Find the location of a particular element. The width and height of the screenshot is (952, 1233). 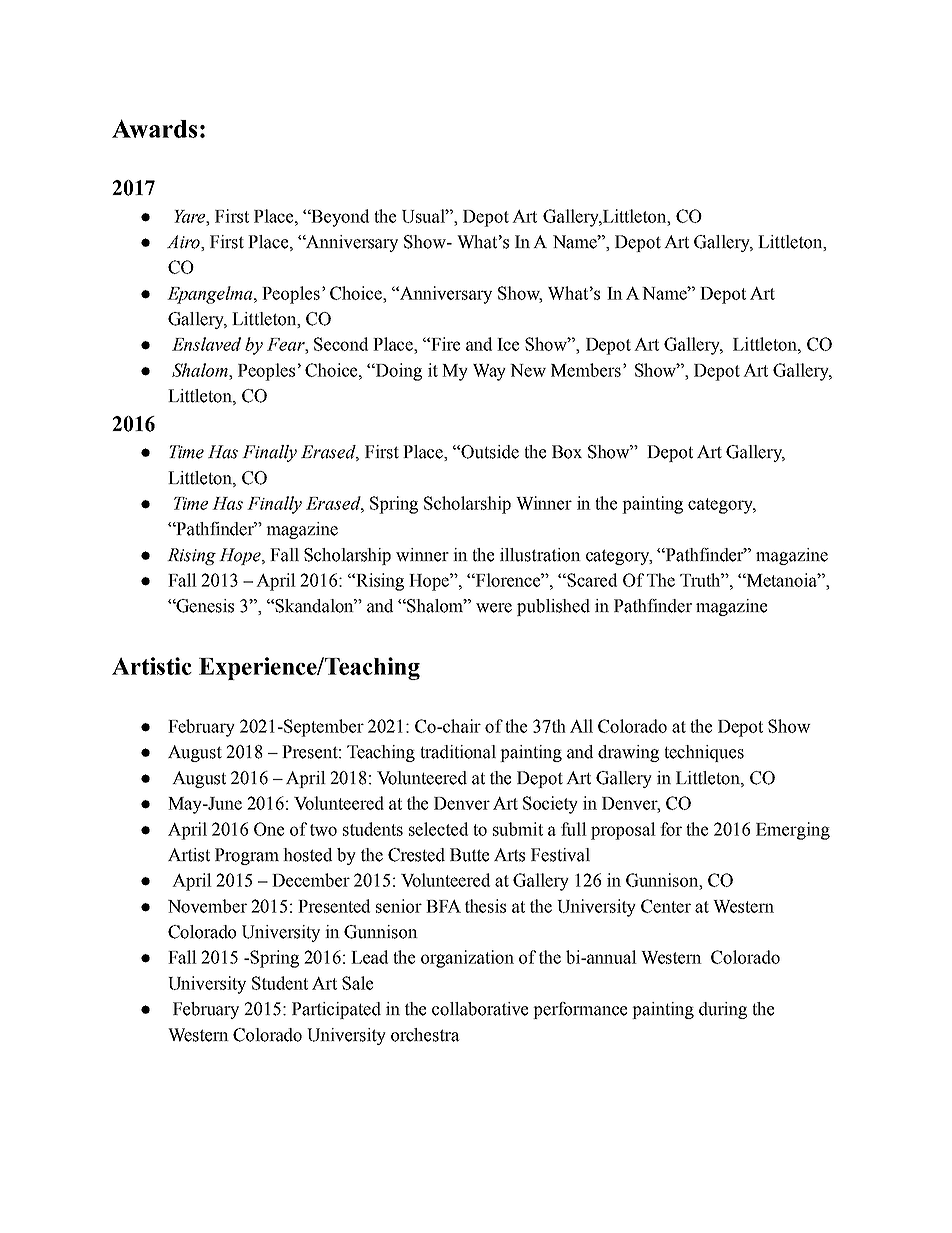

Enslaved is located at coordinates (206, 344).
